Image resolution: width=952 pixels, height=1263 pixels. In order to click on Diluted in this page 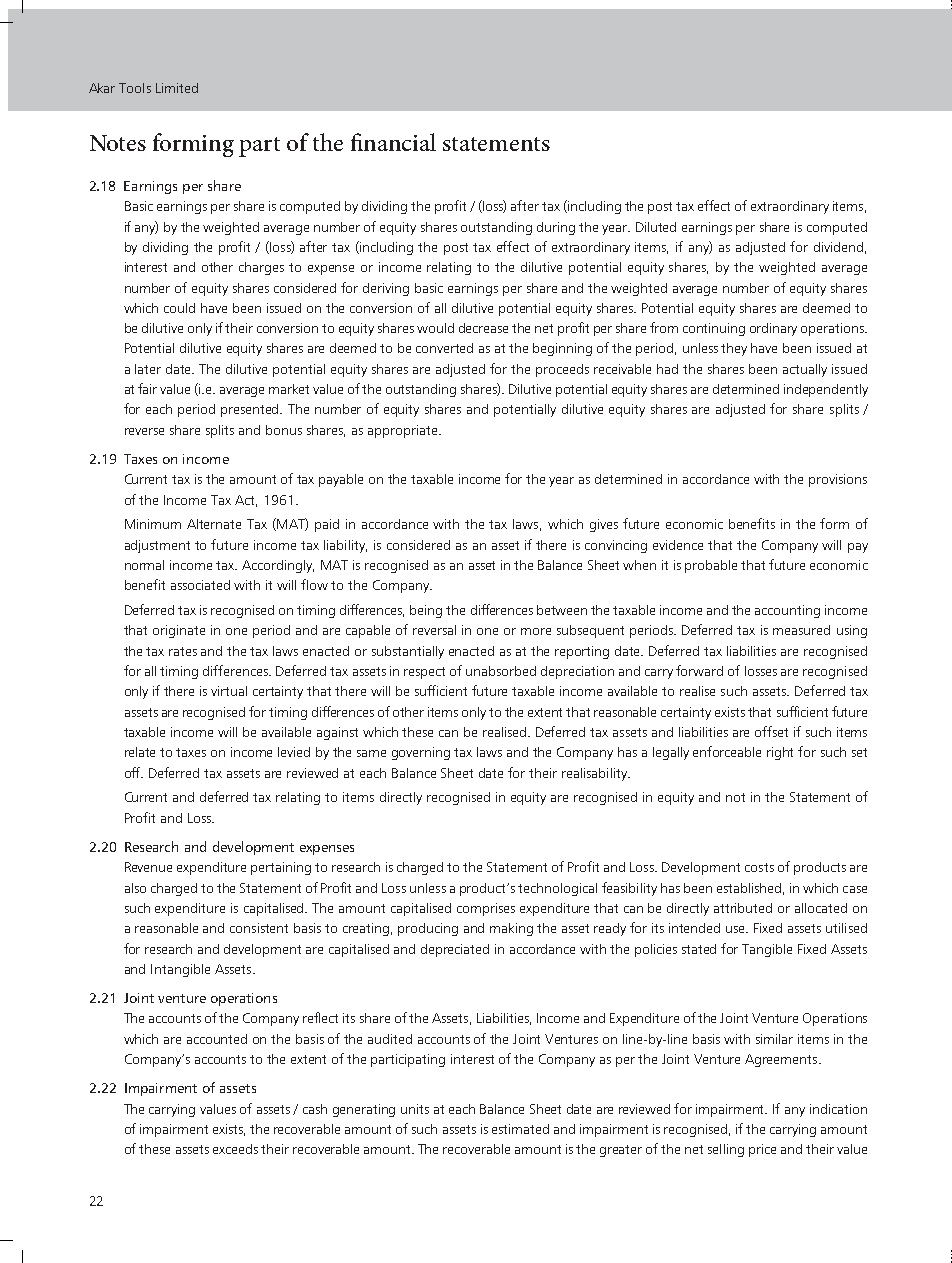, I will do `click(656, 227)`.
